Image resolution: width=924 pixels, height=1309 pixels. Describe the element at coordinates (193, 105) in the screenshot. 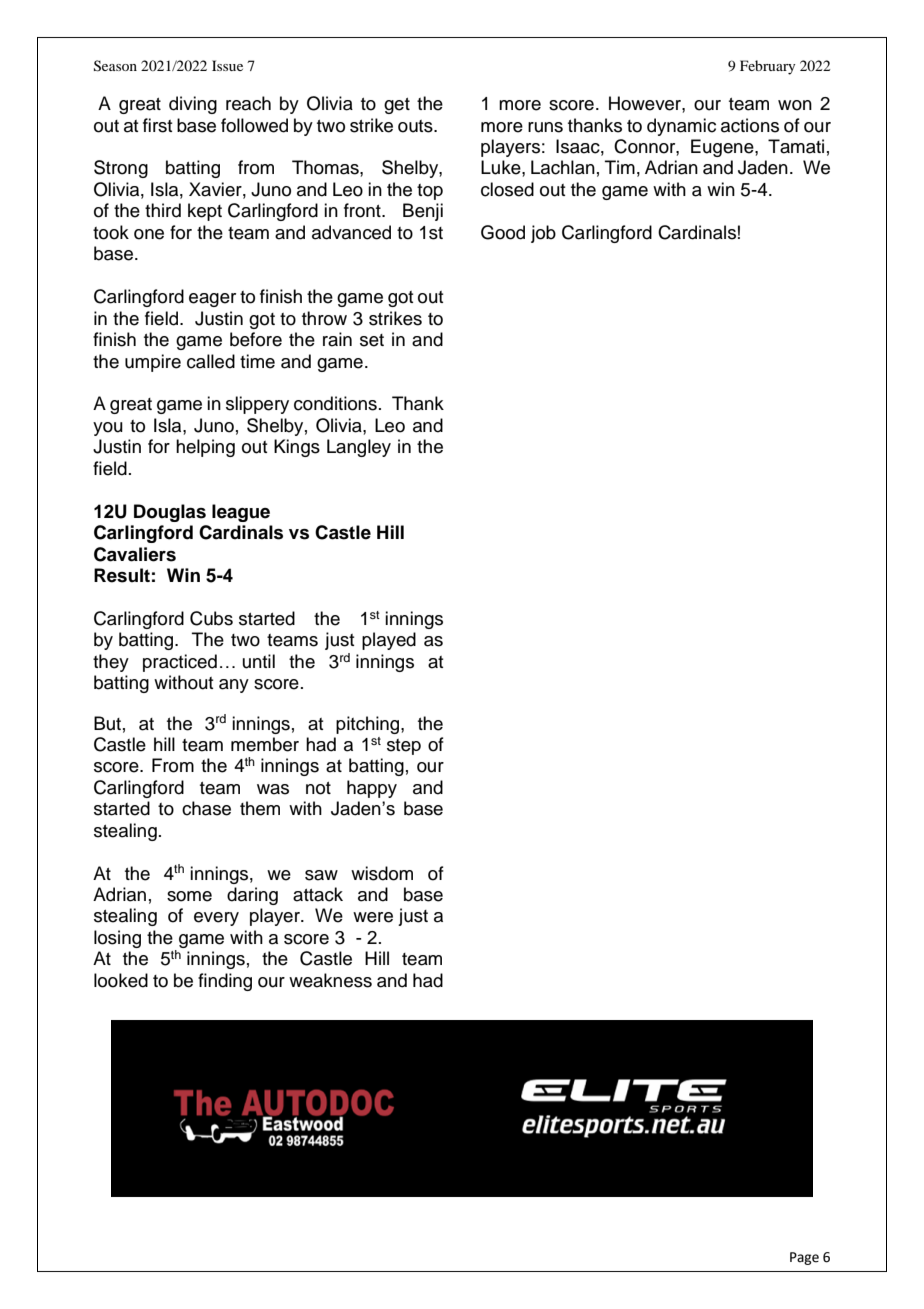

I see `diving` at that location.
